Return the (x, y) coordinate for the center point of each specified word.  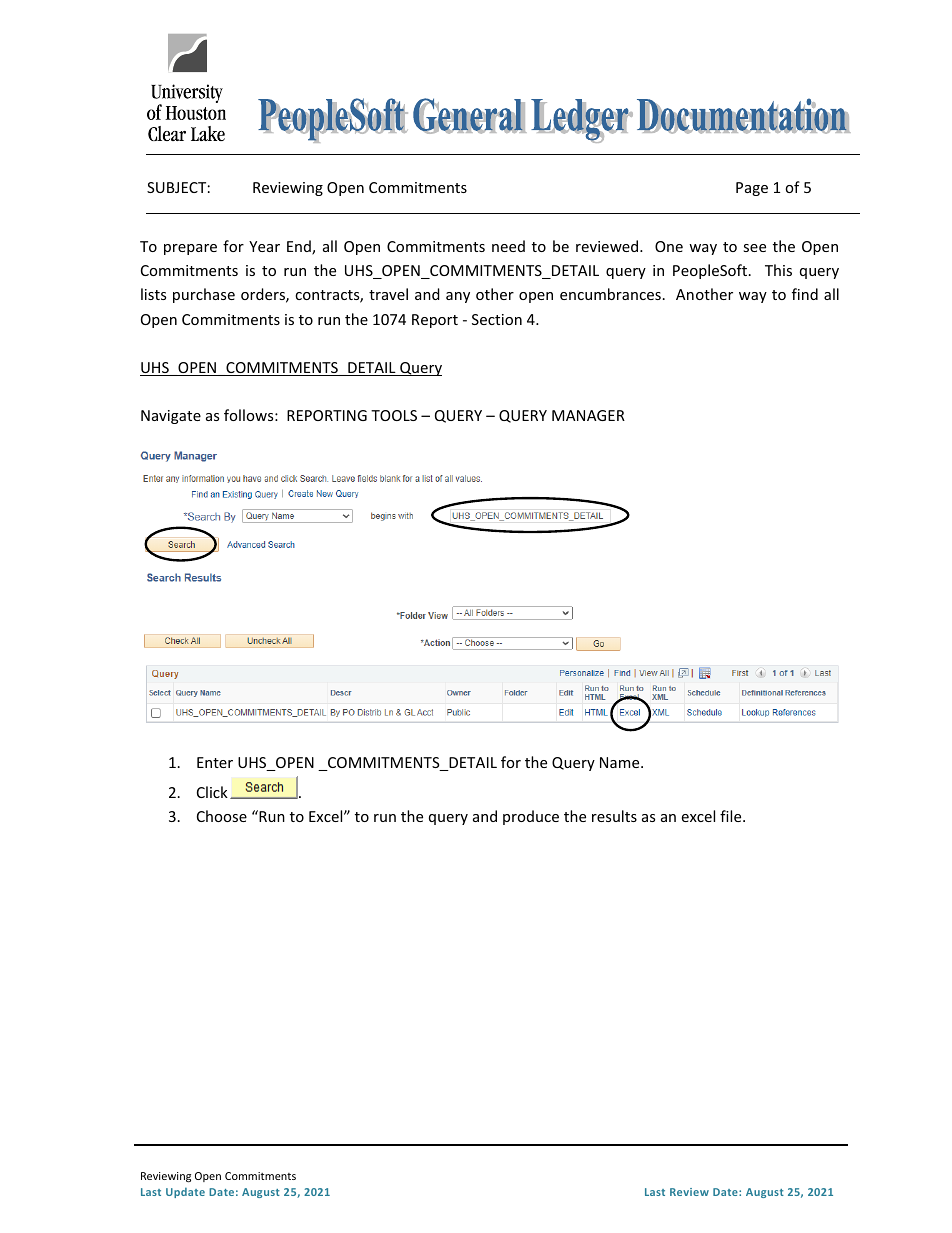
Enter (215, 762)
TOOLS (394, 415)
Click (212, 792)
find (805, 294)
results (614, 816)
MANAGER (588, 415)
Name (621, 762)
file (732, 816)
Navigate (171, 417)
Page (752, 189)
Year (264, 246)
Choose (222, 816)
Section (497, 319)
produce (531, 817)
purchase (204, 295)
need (508, 246)
